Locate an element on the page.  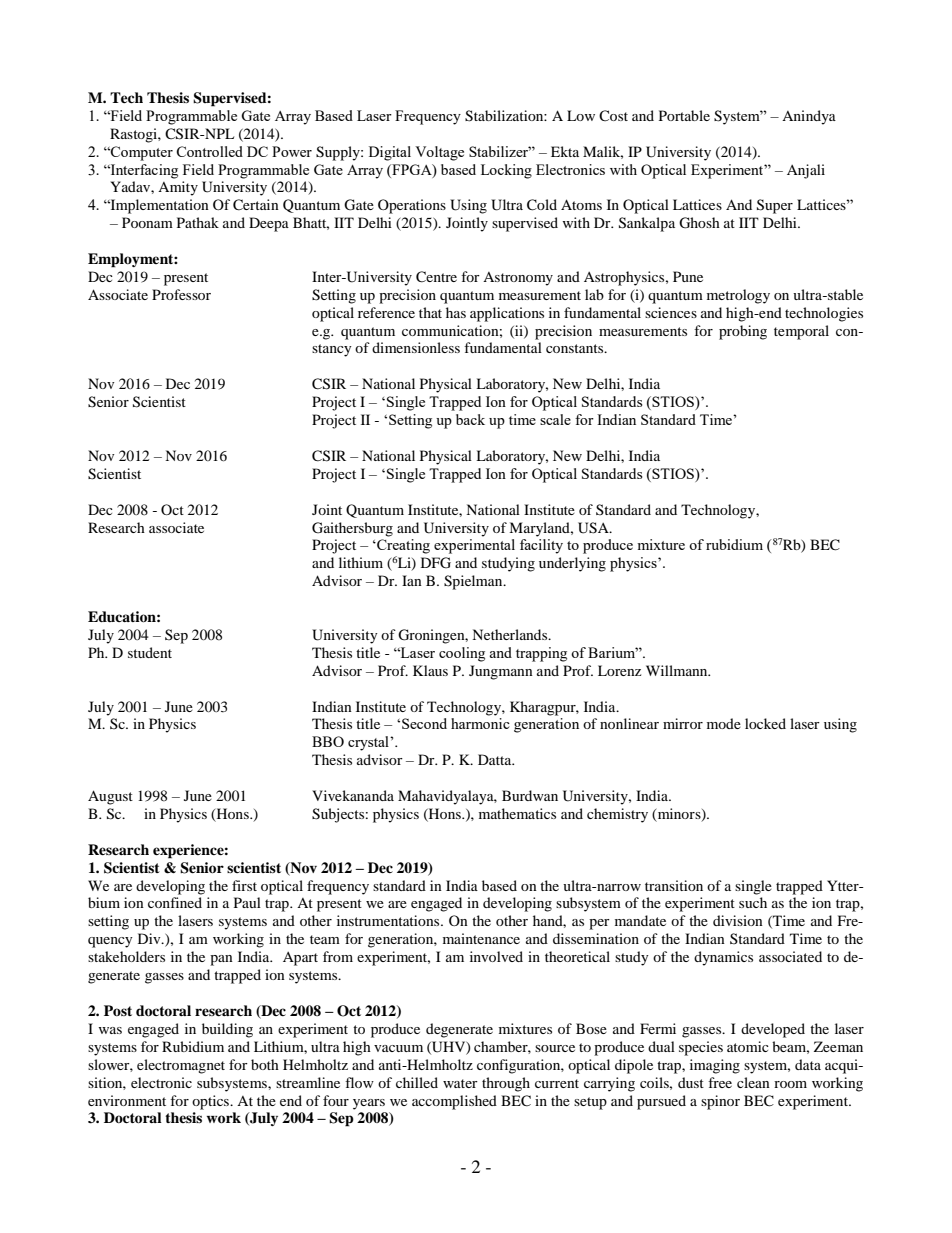
probing is located at coordinates (743, 332).
